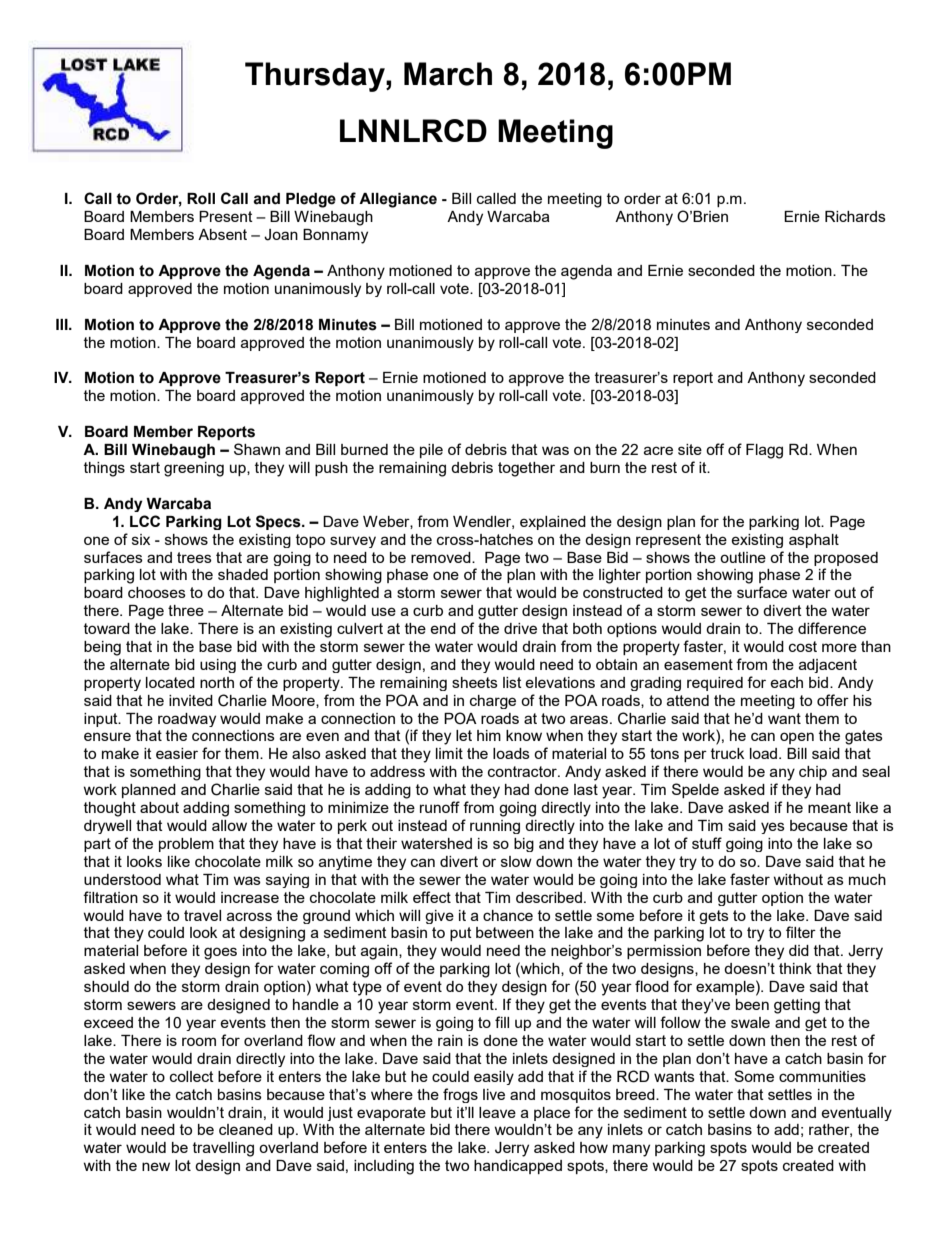 This page has width=952, height=1233. What do you see at coordinates (186, 610) in the page?
I see `three` at bounding box center [186, 610].
